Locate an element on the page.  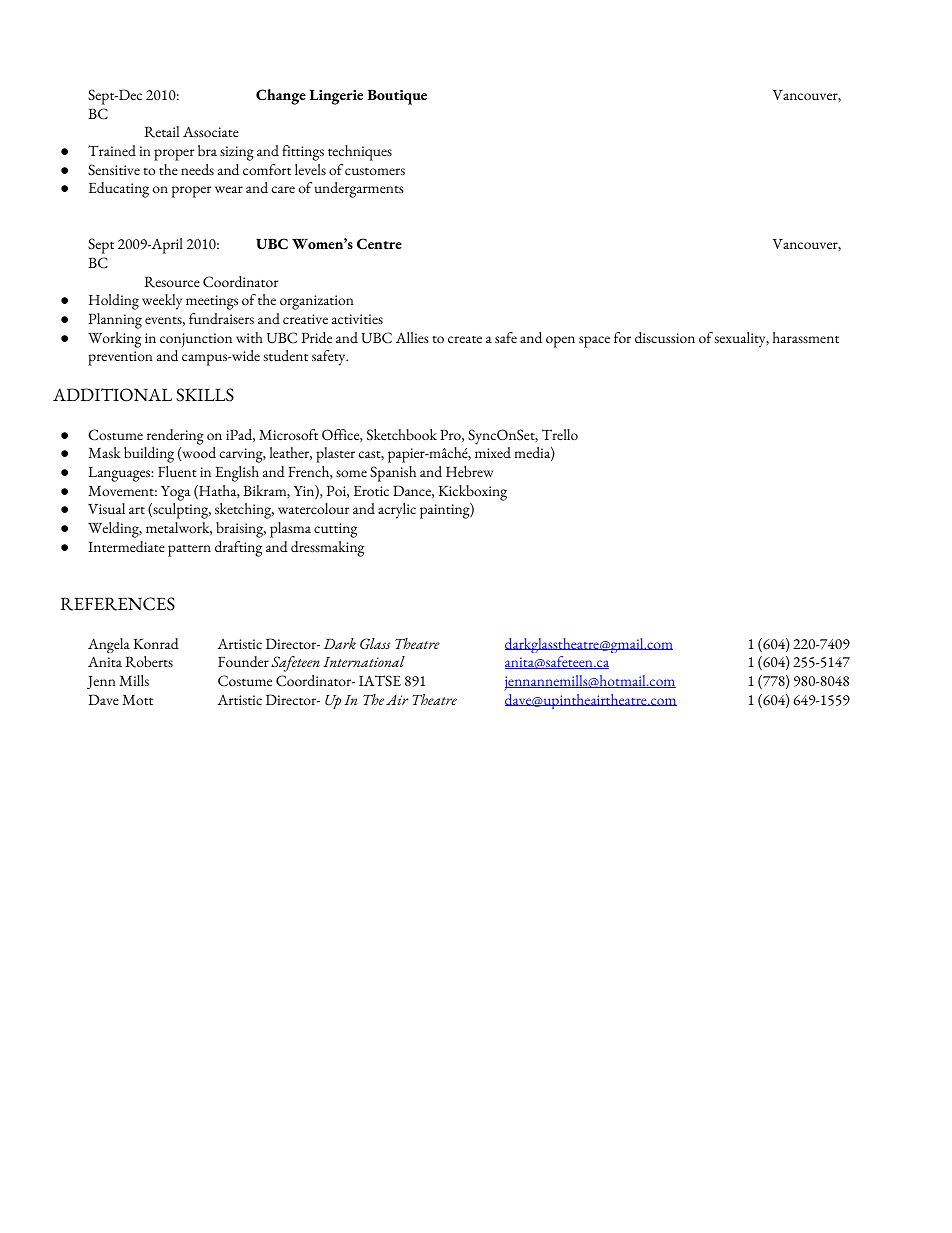
Sketchbook is located at coordinates (402, 435).
